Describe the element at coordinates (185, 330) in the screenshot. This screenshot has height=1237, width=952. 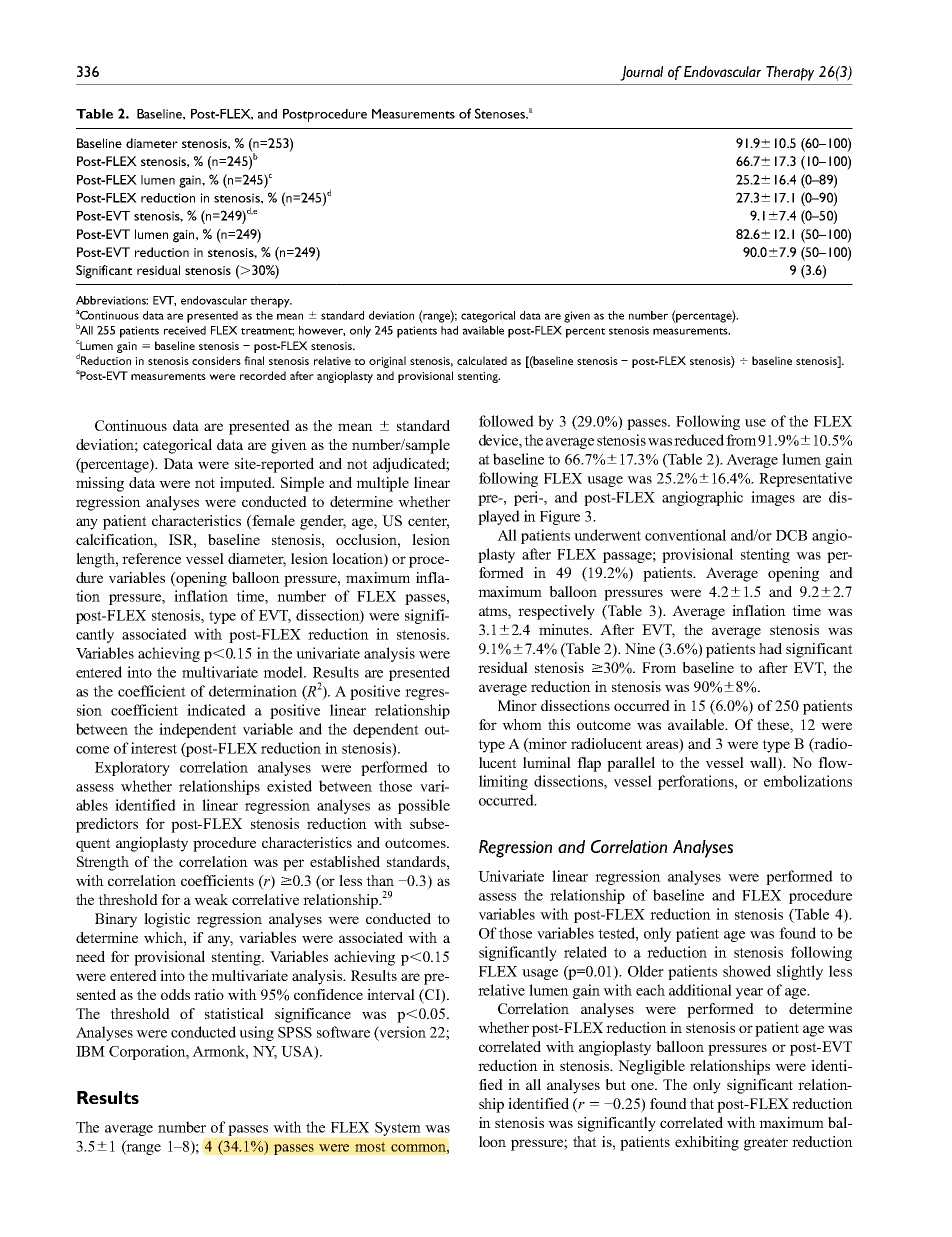
I see `received` at that location.
